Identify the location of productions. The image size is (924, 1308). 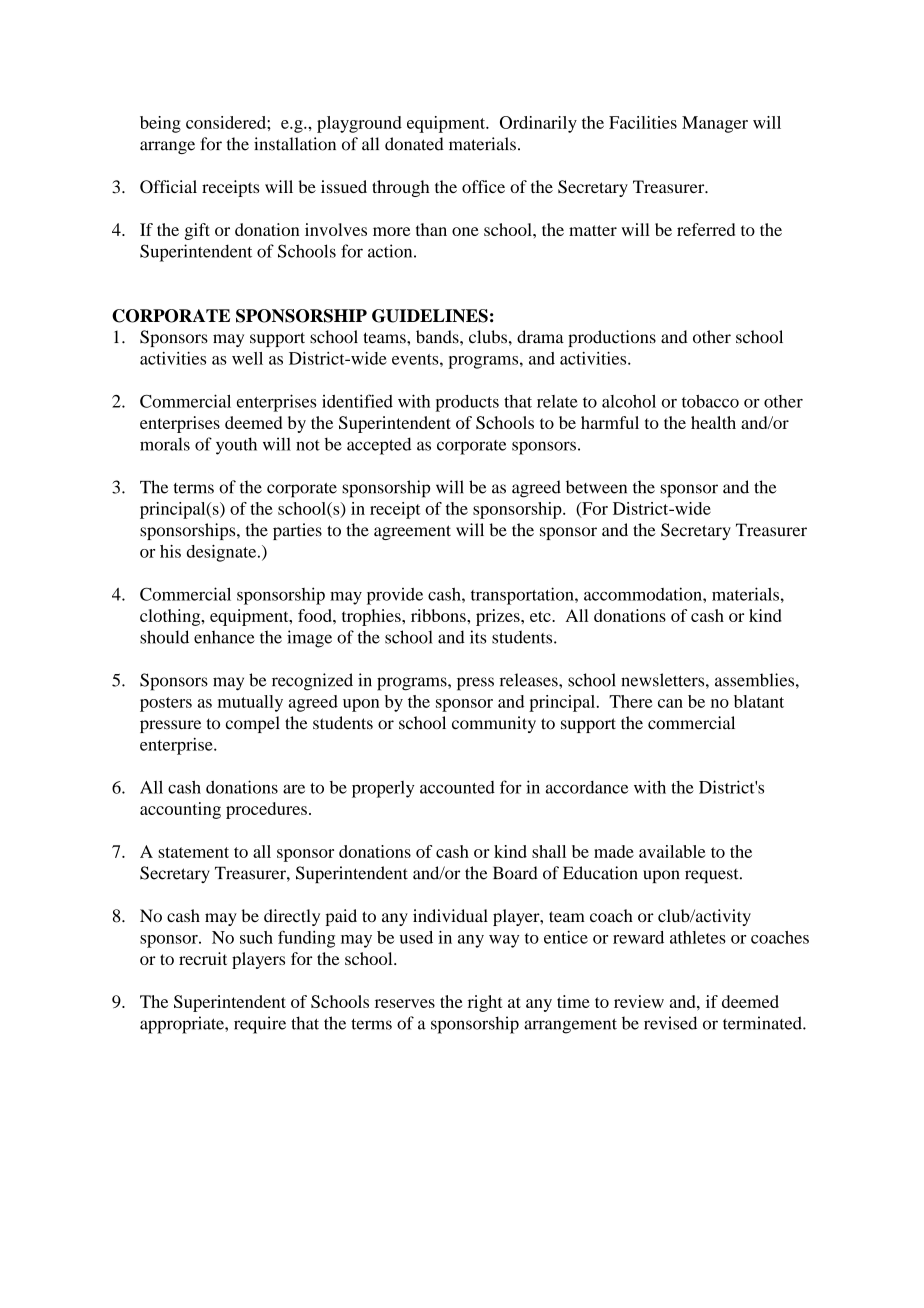
(612, 338).
